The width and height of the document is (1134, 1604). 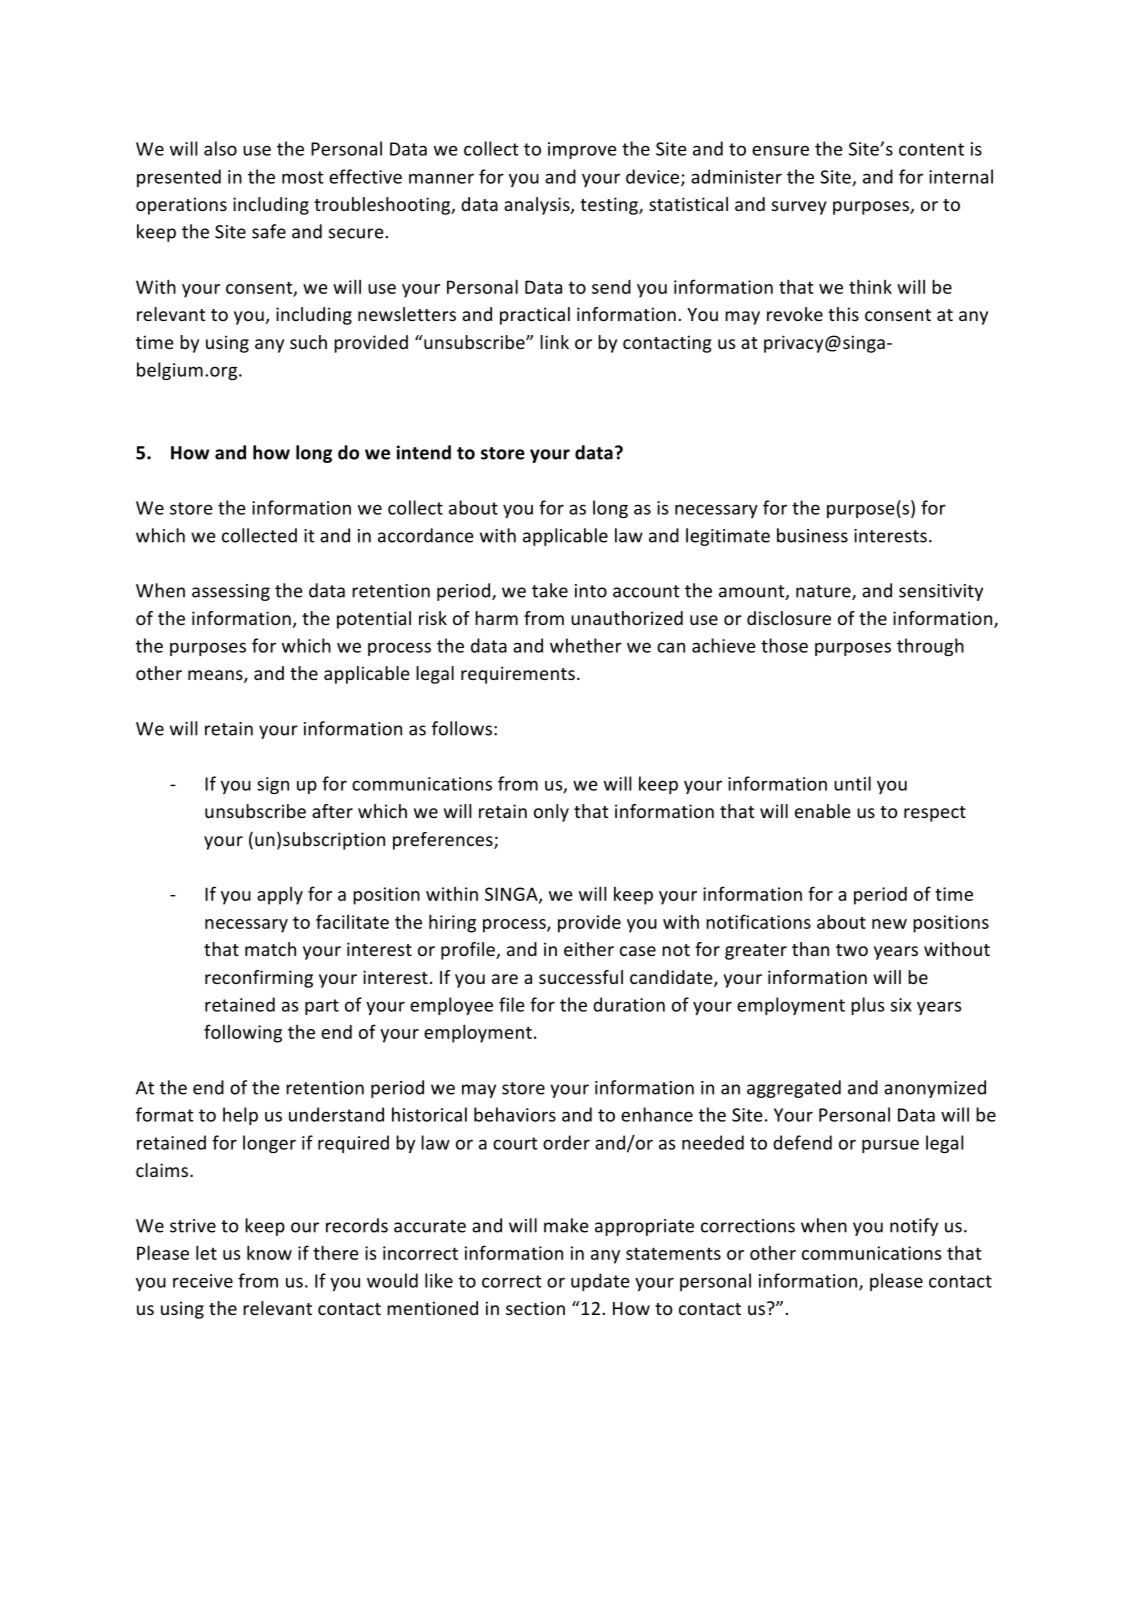 I want to click on know, so click(x=269, y=1252).
